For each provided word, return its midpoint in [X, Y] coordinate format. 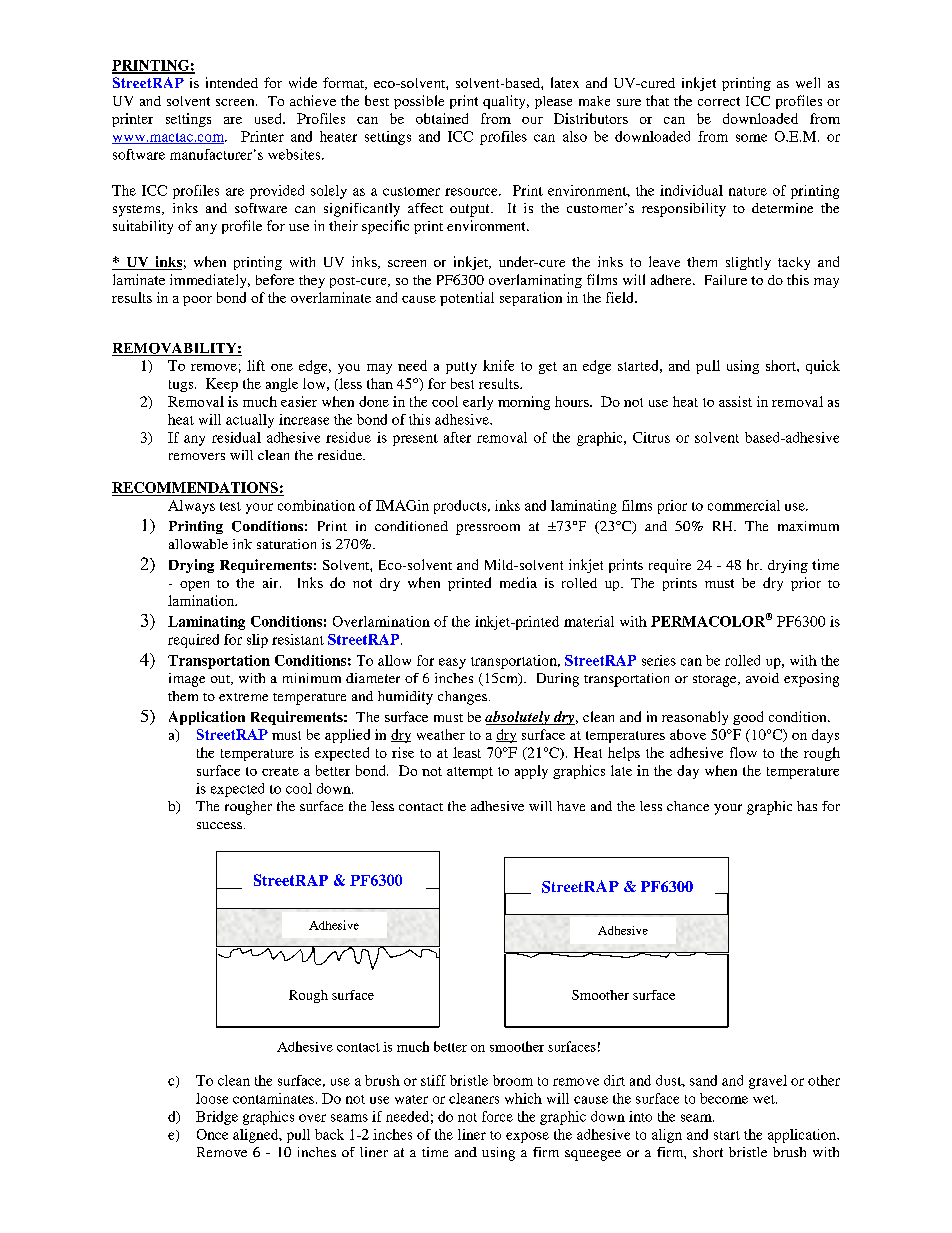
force [497, 1116]
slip [257, 641]
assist [735, 401]
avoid [762, 678]
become [724, 1098]
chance [688, 806]
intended [232, 82]
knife [498, 365]
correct [719, 101]
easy [452, 663]
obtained [442, 118]
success [219, 825]
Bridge [217, 1118]
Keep [222, 385]
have [571, 806]
